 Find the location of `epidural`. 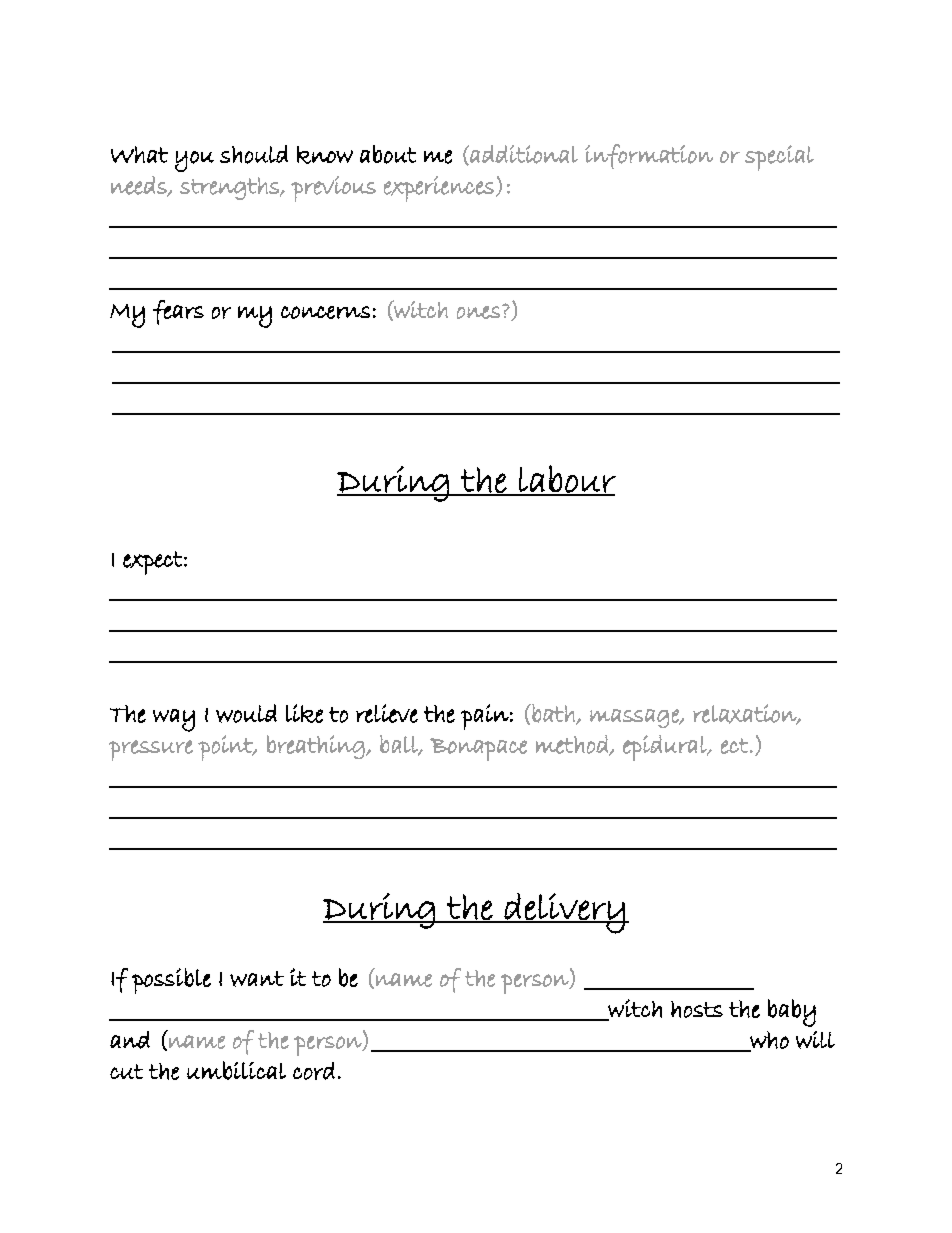

epidural is located at coordinates (666, 748).
